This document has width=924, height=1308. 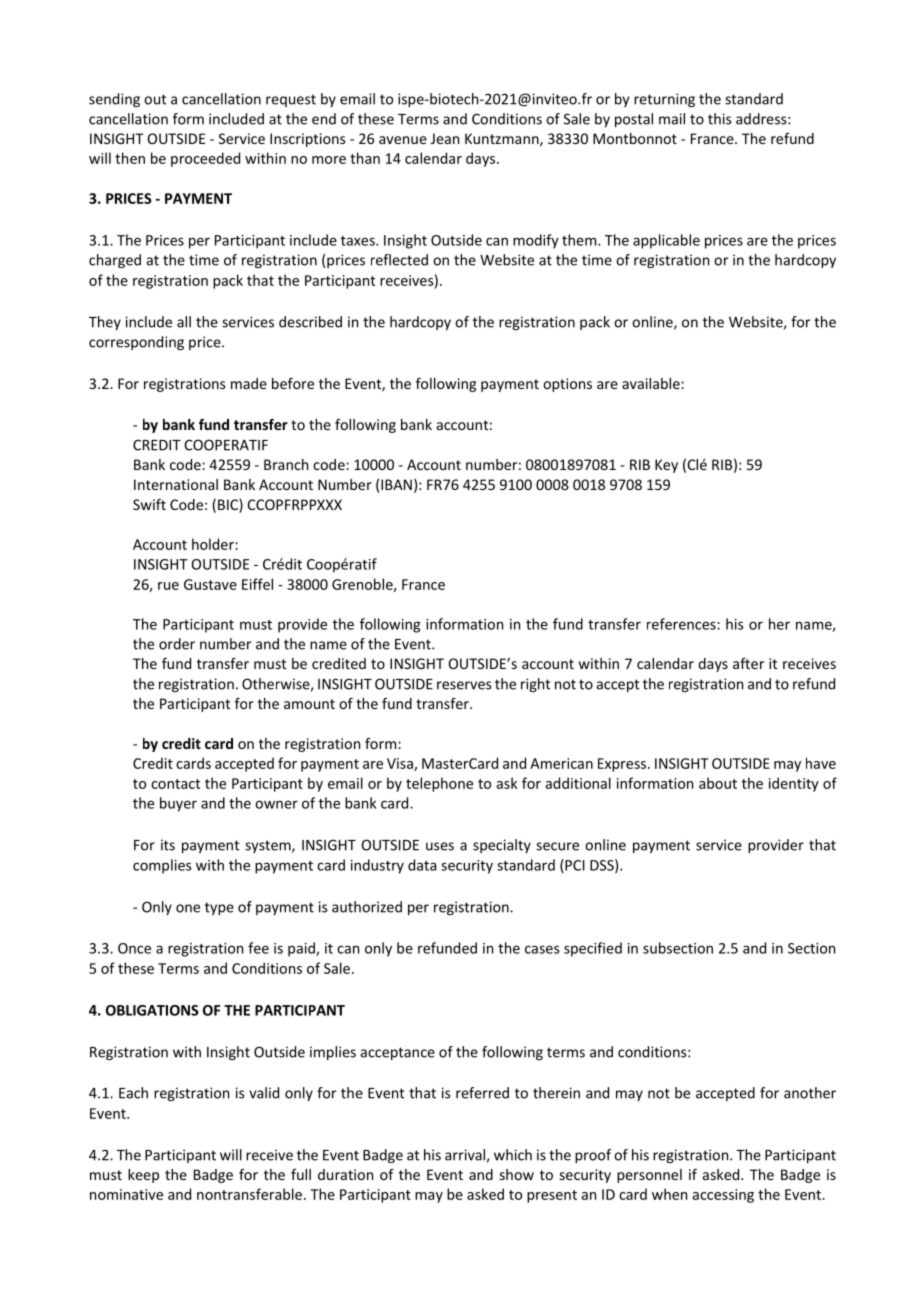 What do you see at coordinates (445, 138) in the document?
I see `Jean` at bounding box center [445, 138].
